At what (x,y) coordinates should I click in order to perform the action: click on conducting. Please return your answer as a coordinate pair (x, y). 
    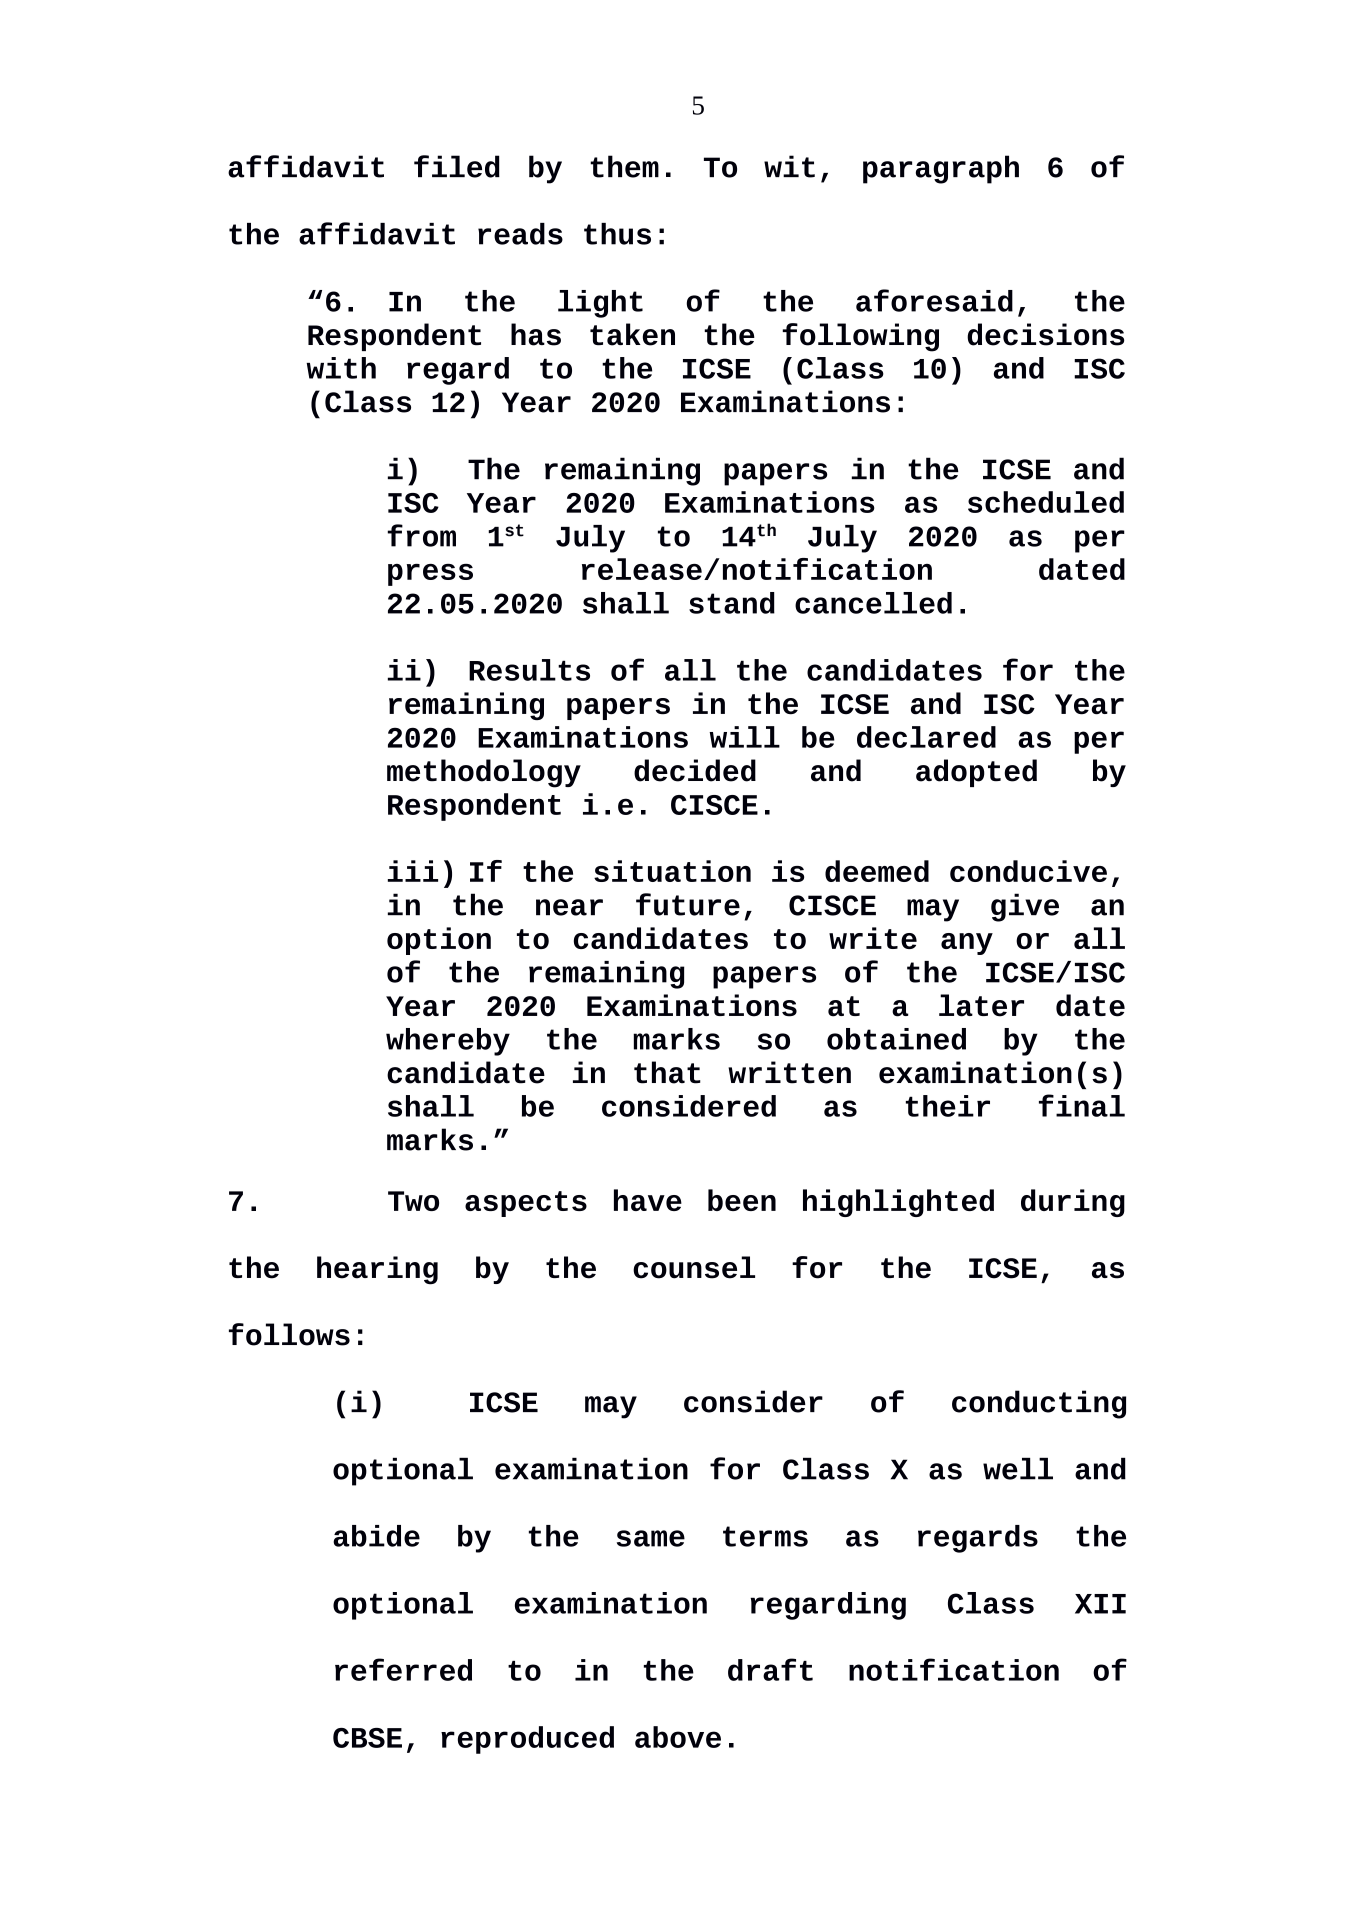
    Looking at the image, I should click on (1039, 1404).
